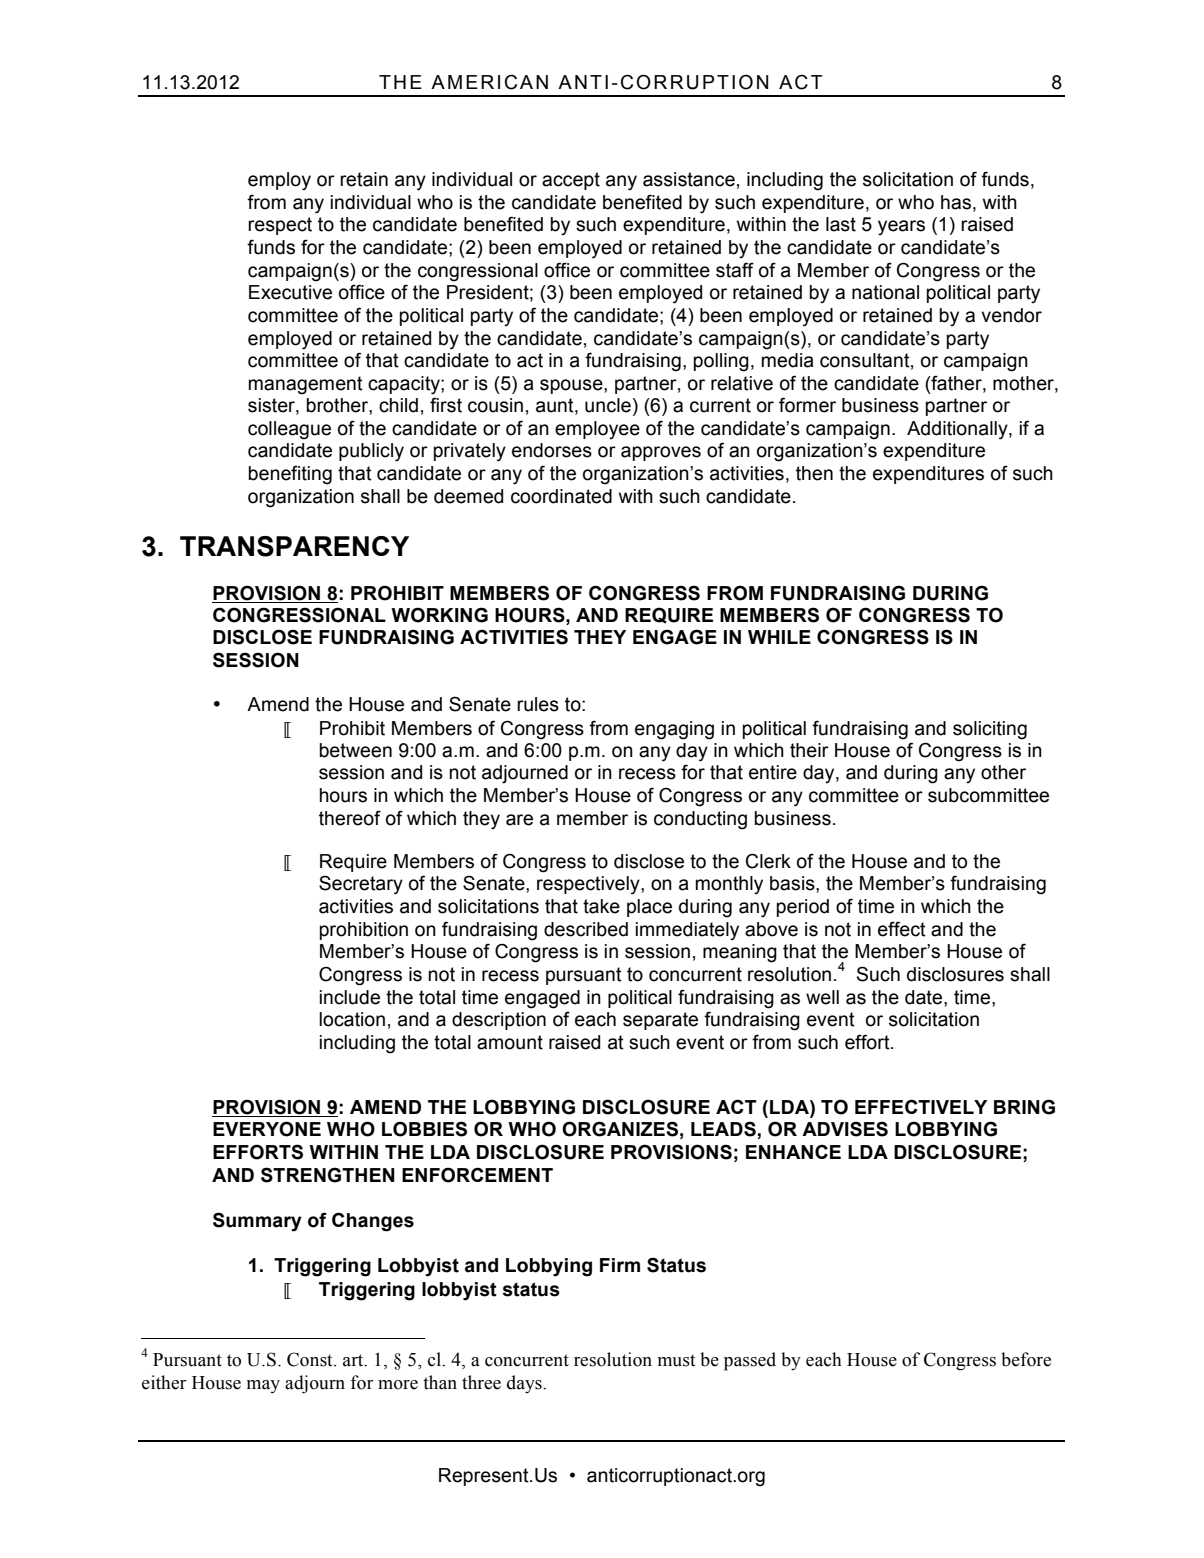  What do you see at coordinates (956, 202) in the page?
I see `has` at bounding box center [956, 202].
